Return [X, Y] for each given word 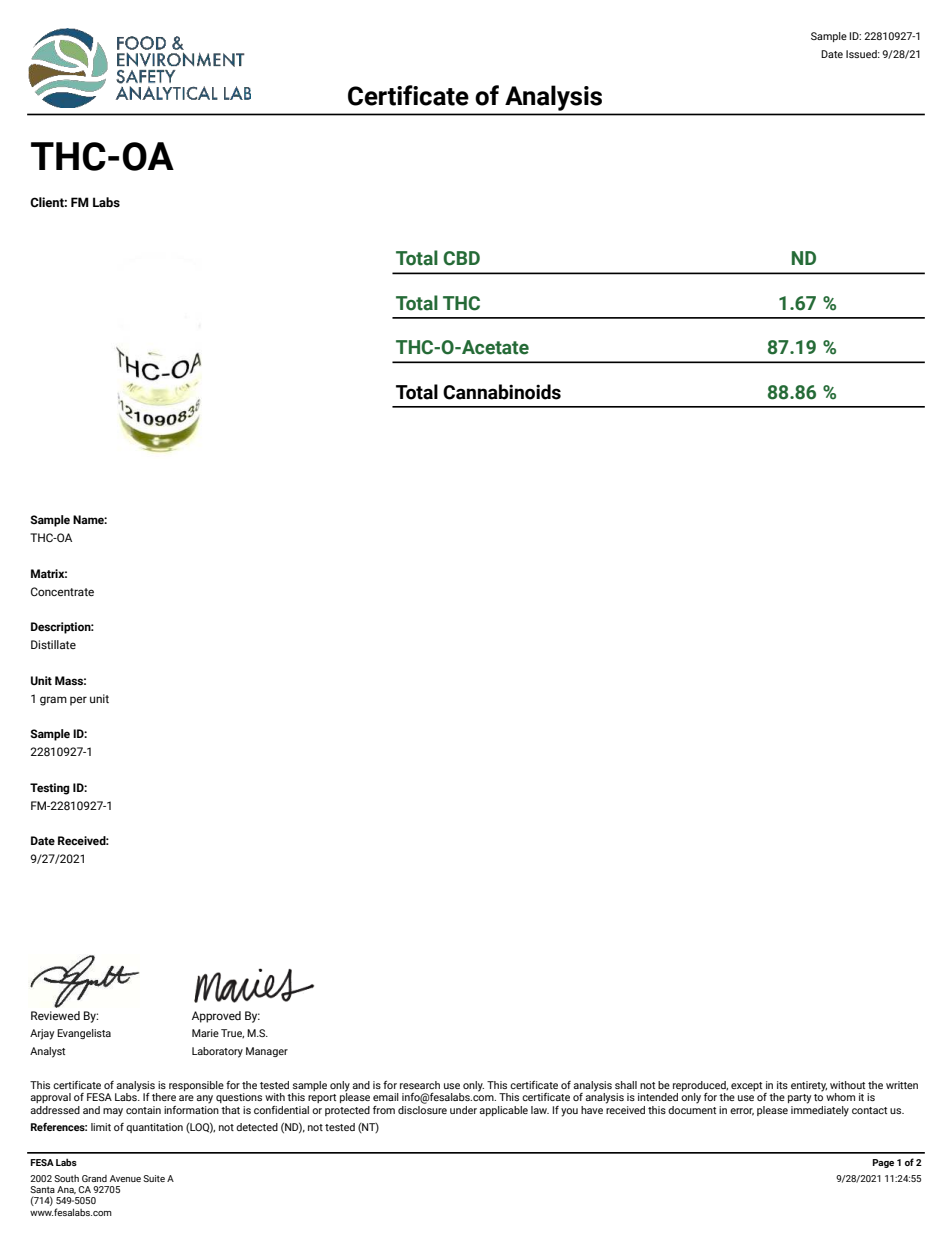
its [782, 1085]
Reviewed [55, 1015]
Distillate [53, 644]
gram [53, 701]
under [463, 1110]
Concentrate [62, 591]
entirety [809, 1086]
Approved [216, 1017]
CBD [461, 258]
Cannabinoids [502, 392]
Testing [50, 789]
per [78, 701]
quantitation [154, 1128]
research [420, 1085]
